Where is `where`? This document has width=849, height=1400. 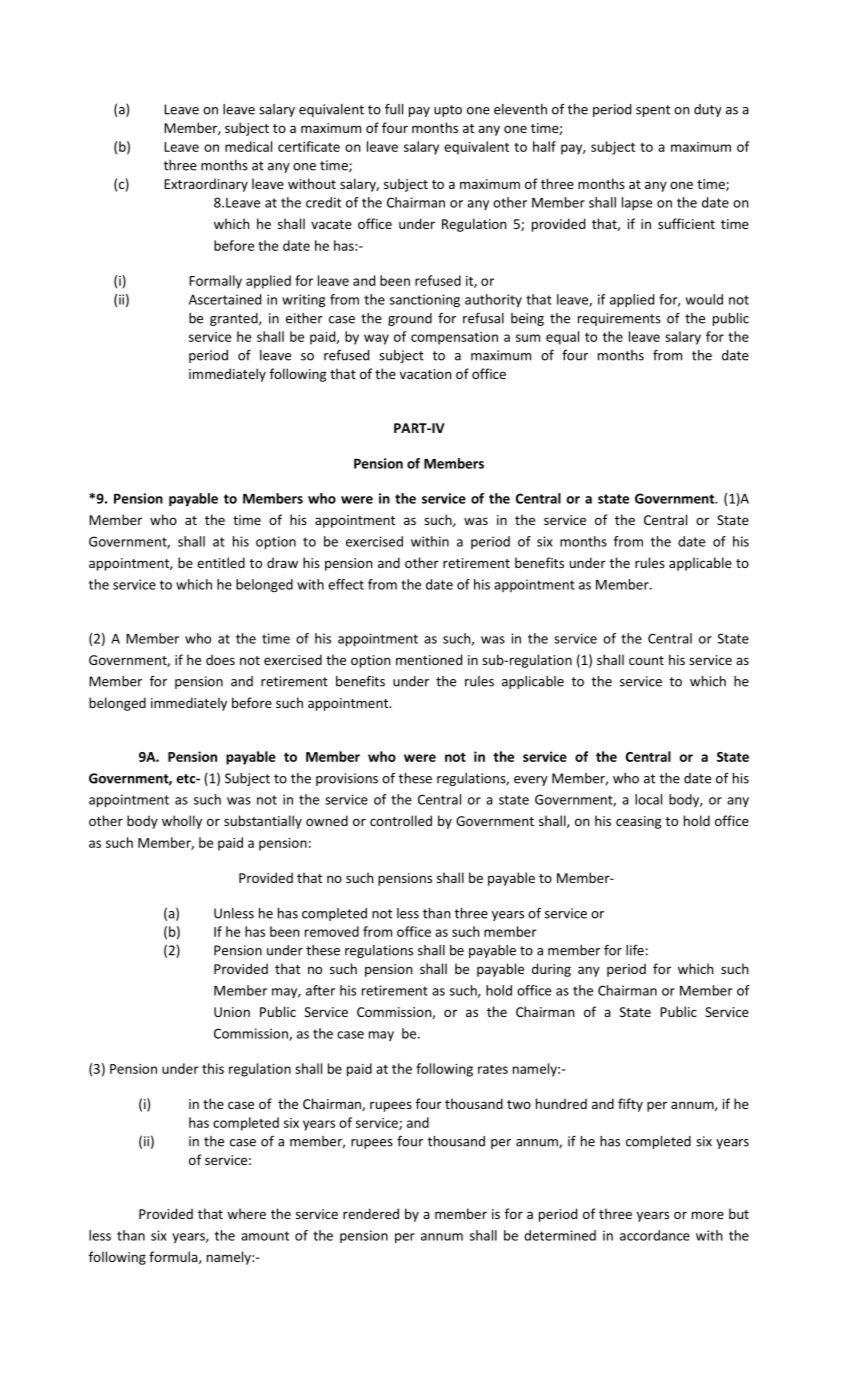 where is located at coordinates (246, 1213).
